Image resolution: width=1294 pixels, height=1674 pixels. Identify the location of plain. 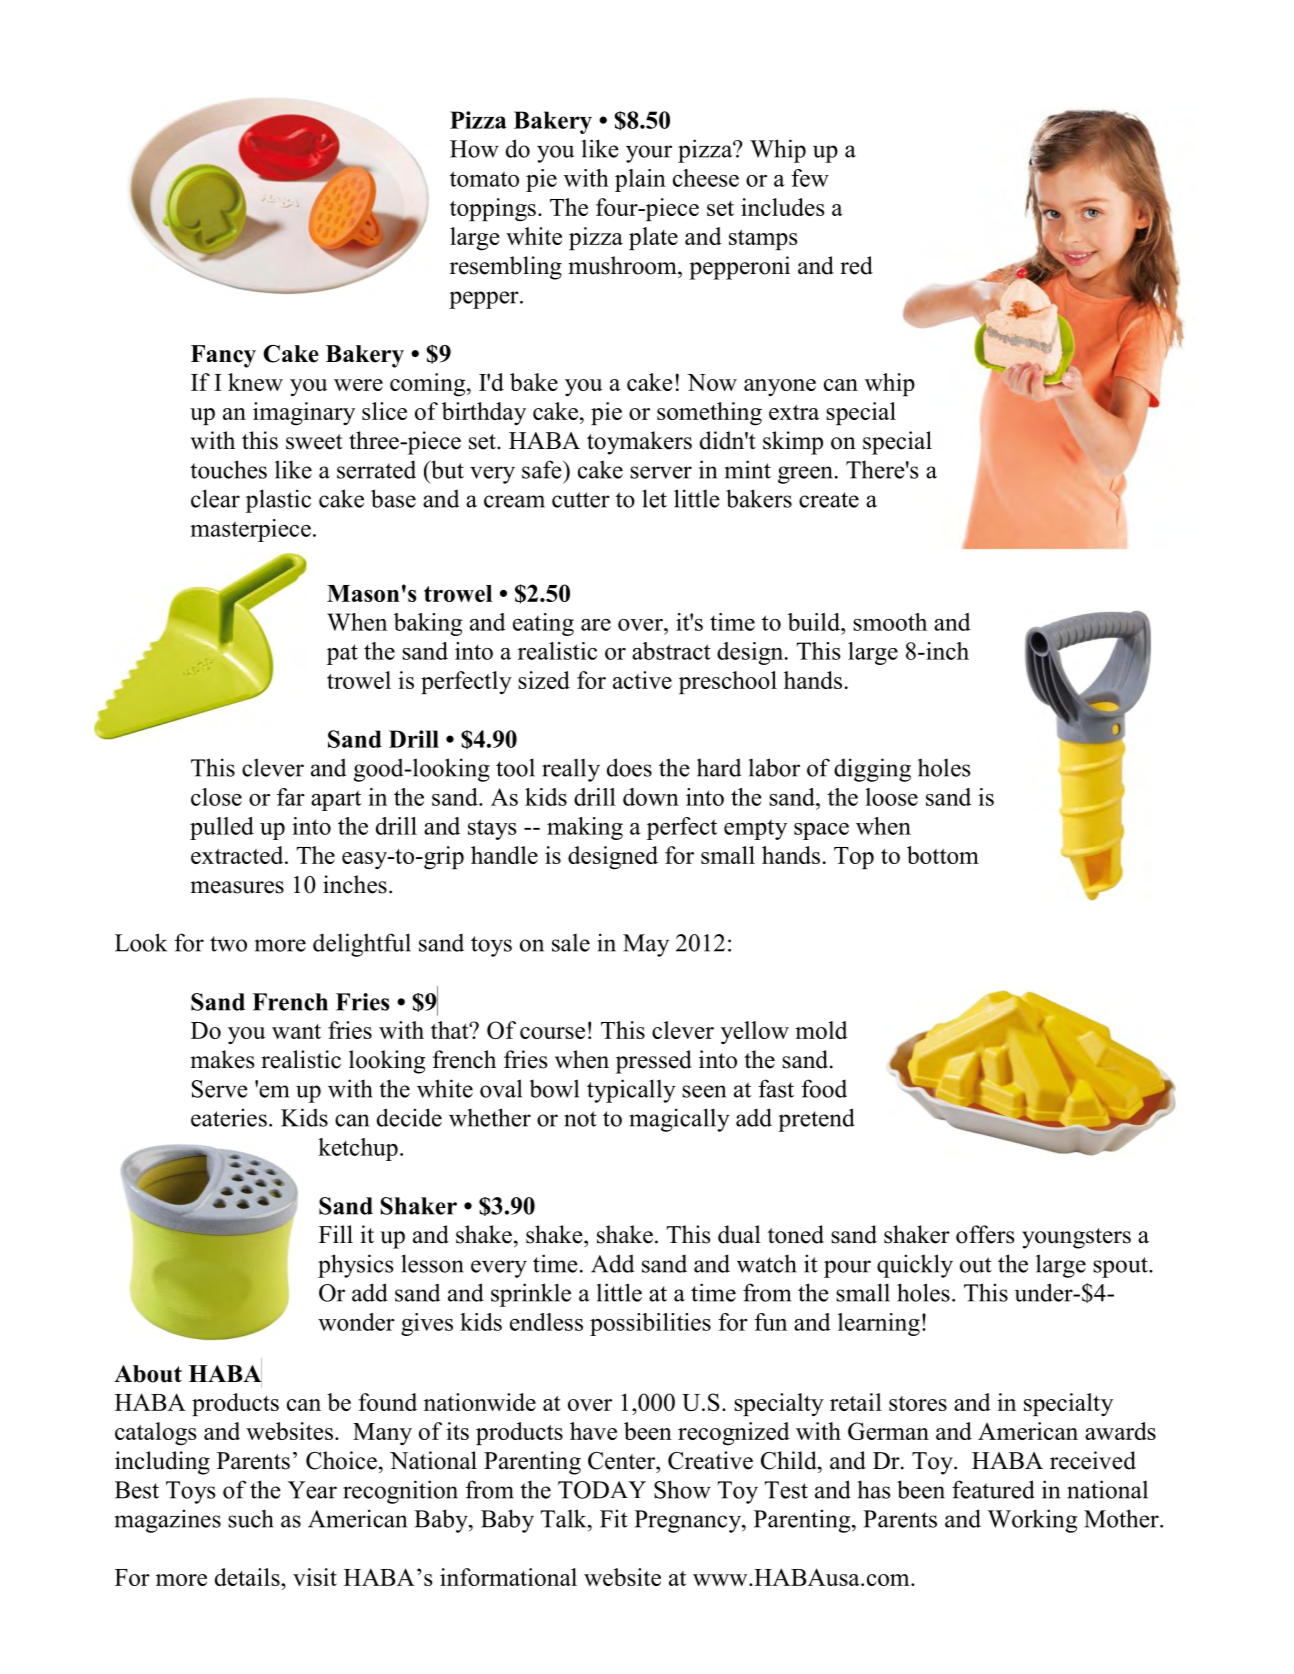
(640, 180).
